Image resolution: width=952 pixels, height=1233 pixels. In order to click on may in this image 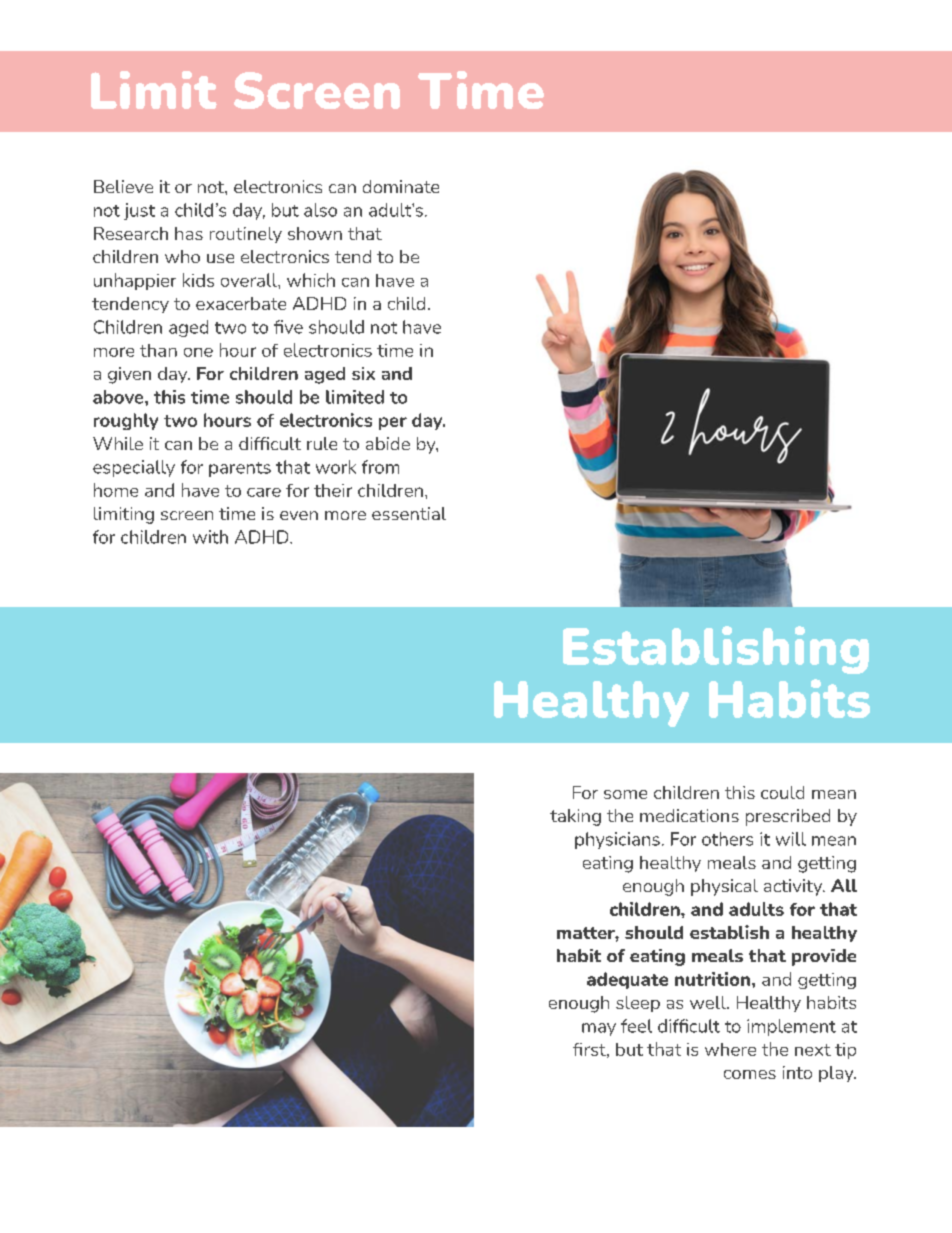, I will do `click(599, 1029)`.
